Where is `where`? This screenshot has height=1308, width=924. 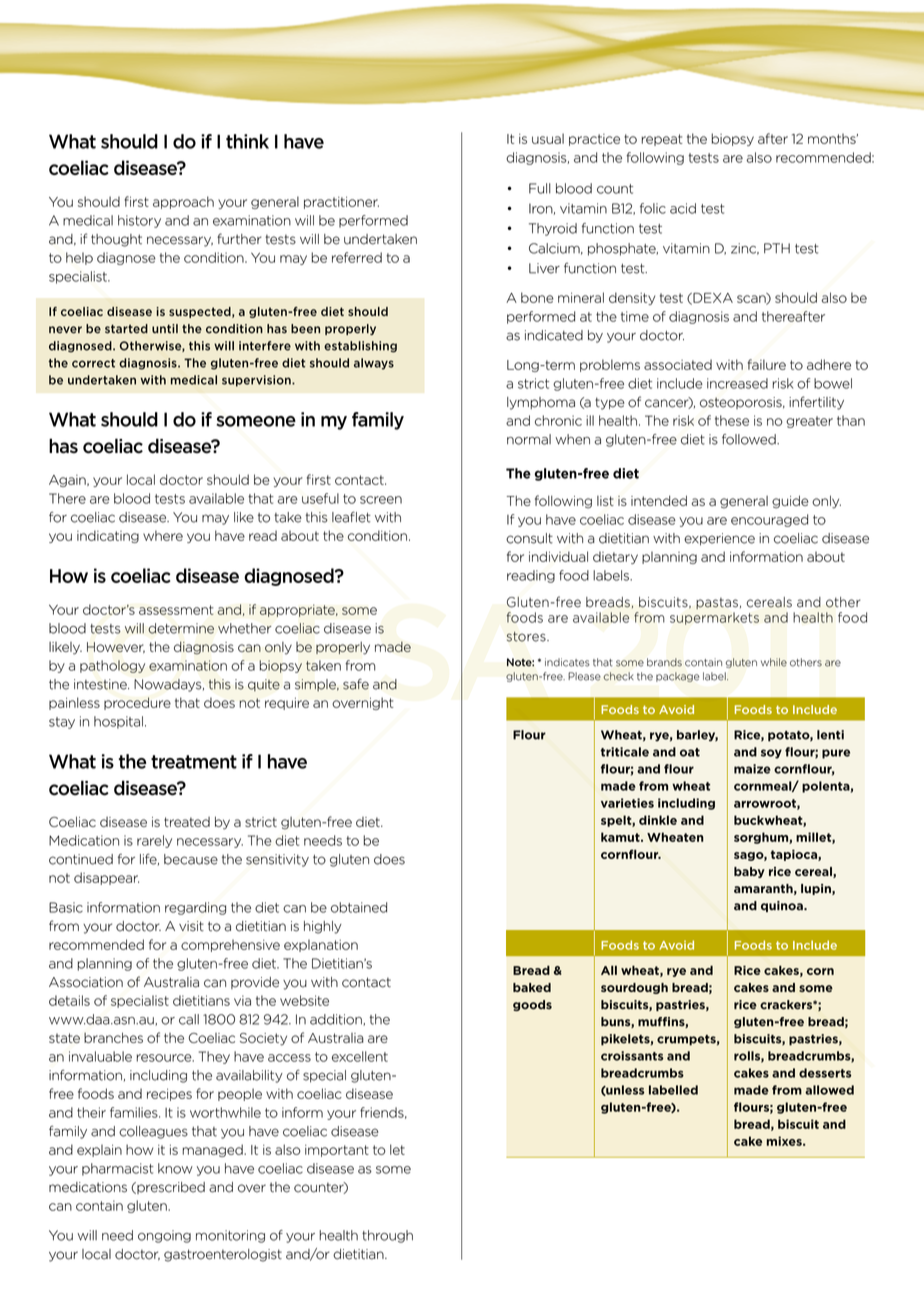
where is located at coordinates (163, 535).
